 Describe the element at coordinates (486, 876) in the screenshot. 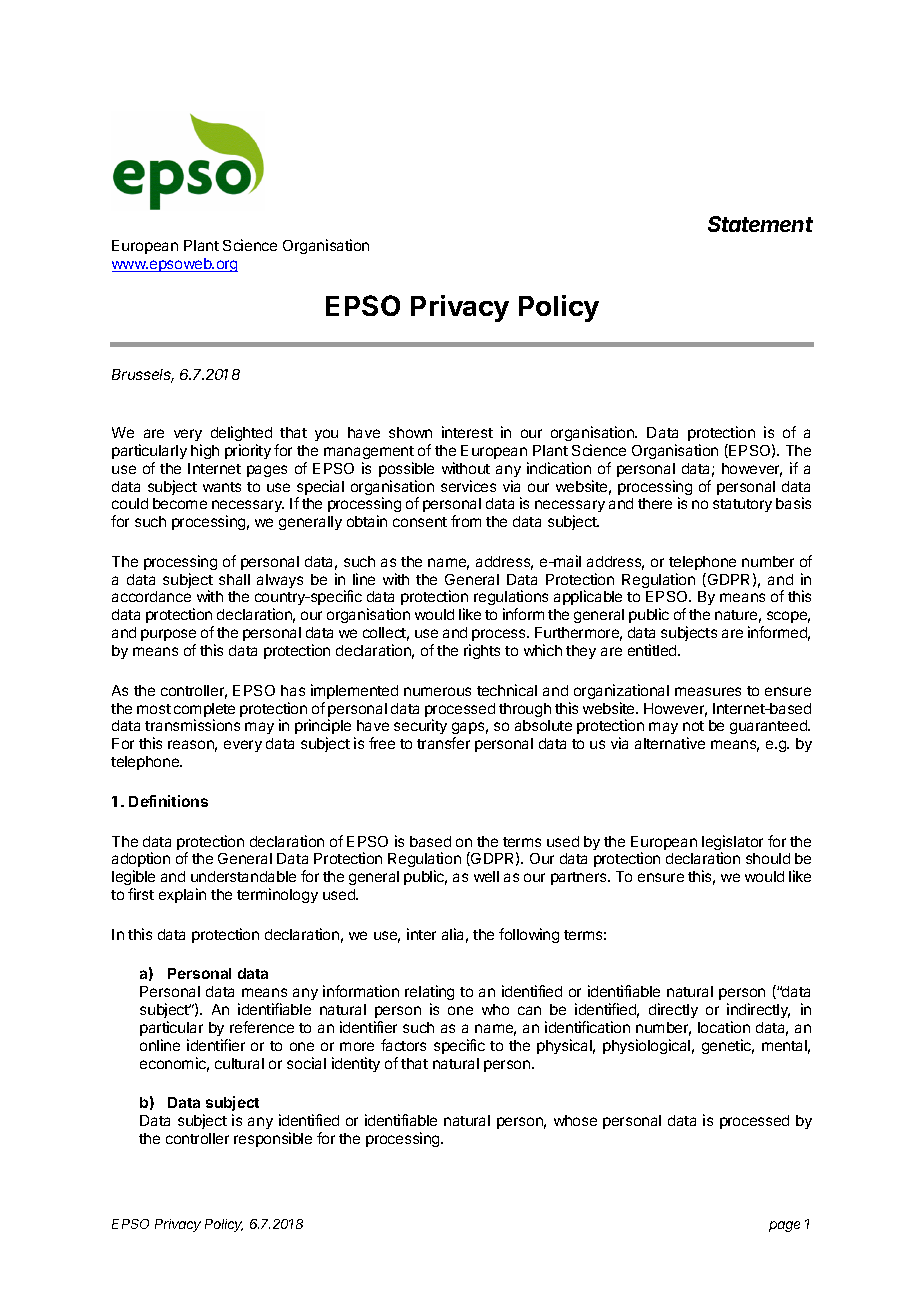

I see `well` at that location.
